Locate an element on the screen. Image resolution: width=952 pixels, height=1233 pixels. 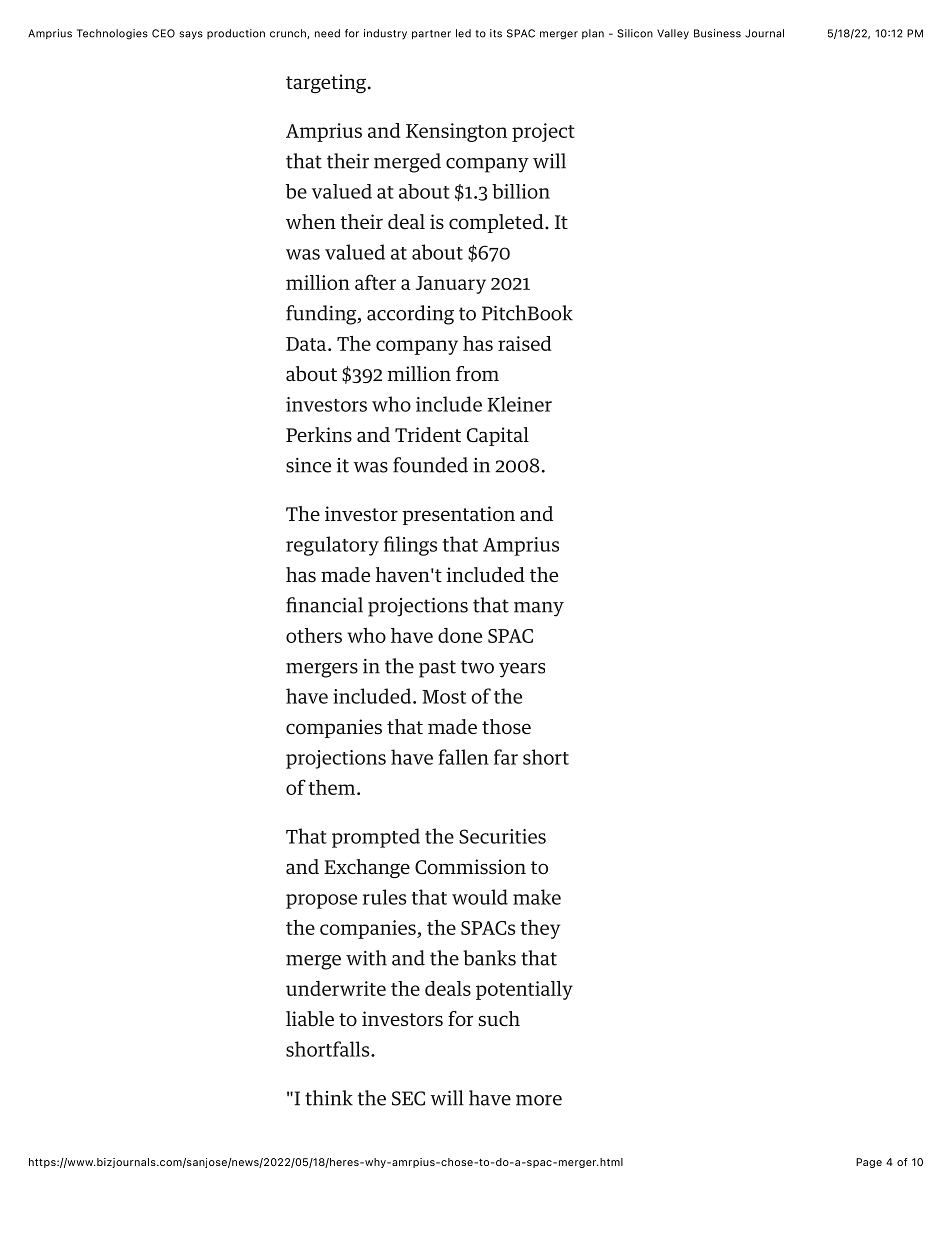
far is located at coordinates (506, 757).
